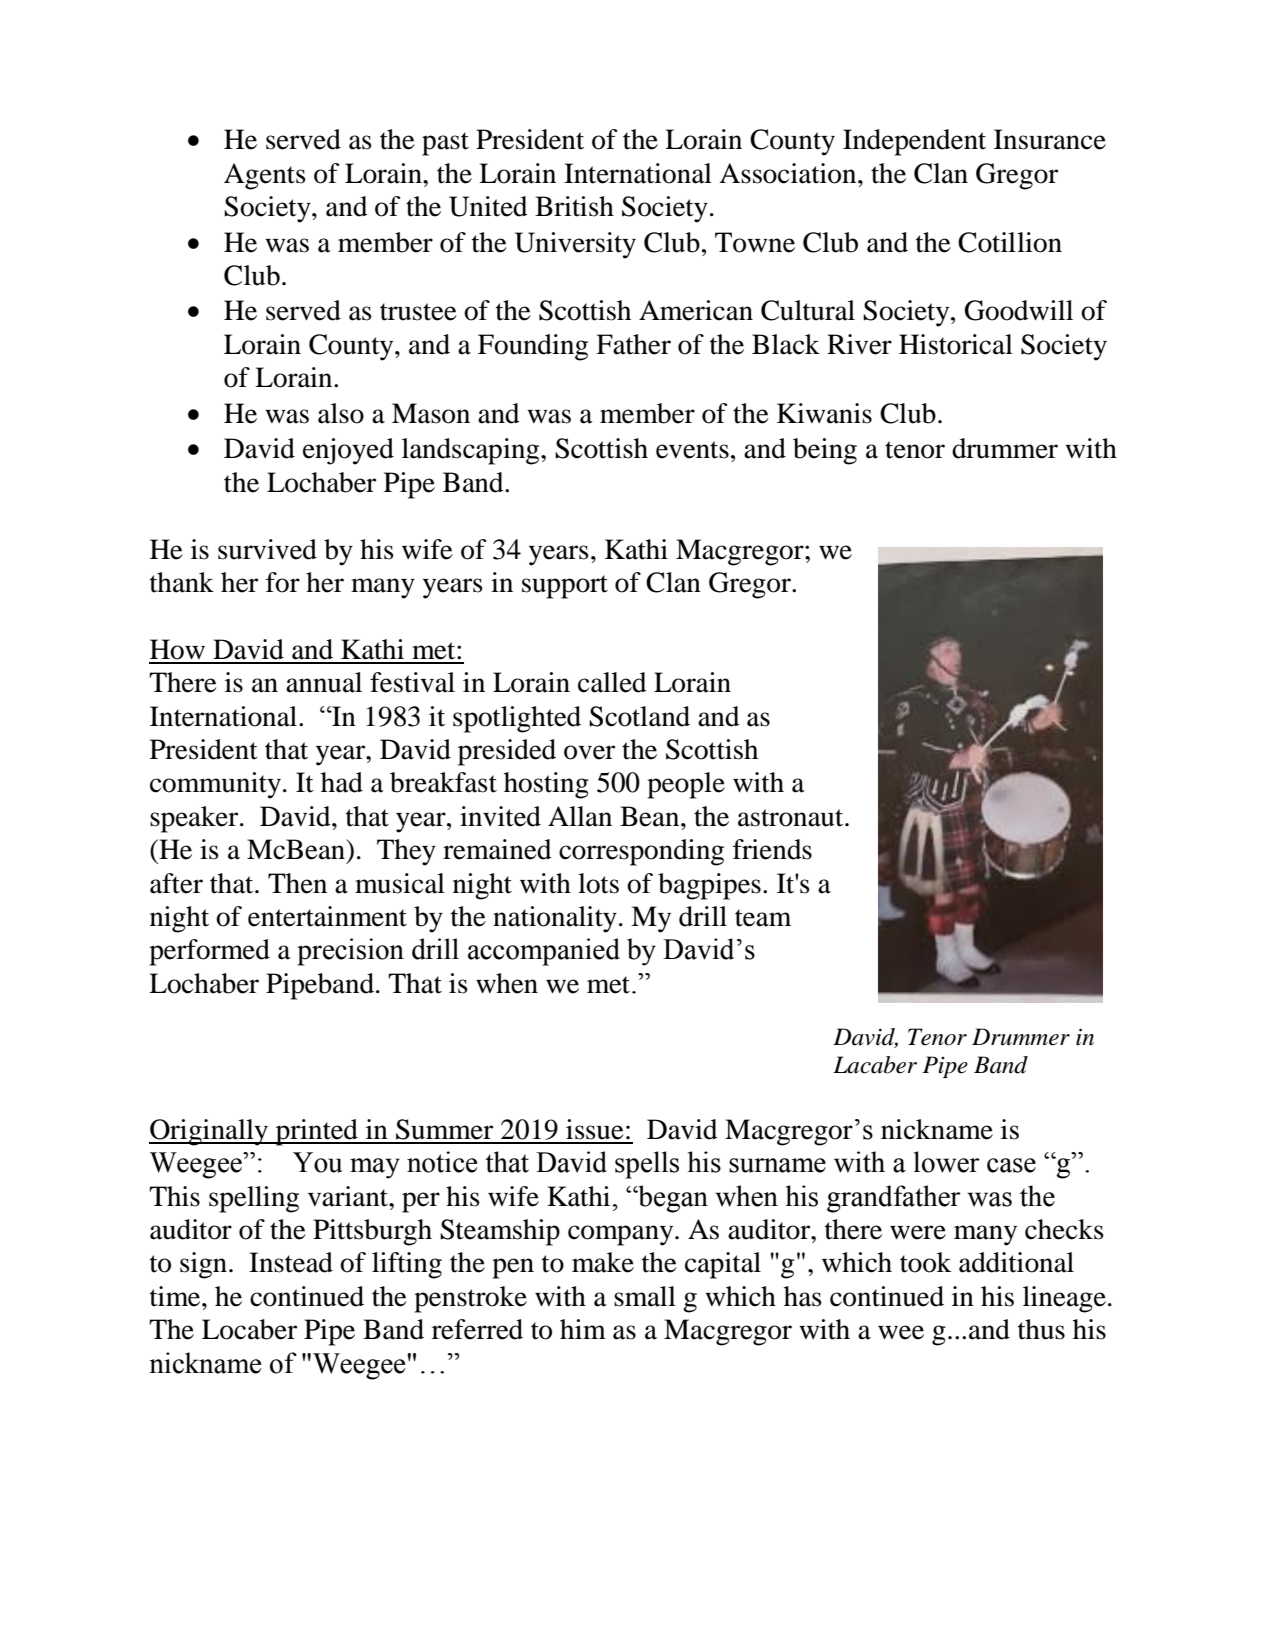 This document has height=1643, width=1269. Describe the element at coordinates (792, 818) in the document. I see `astronaut` at that location.
